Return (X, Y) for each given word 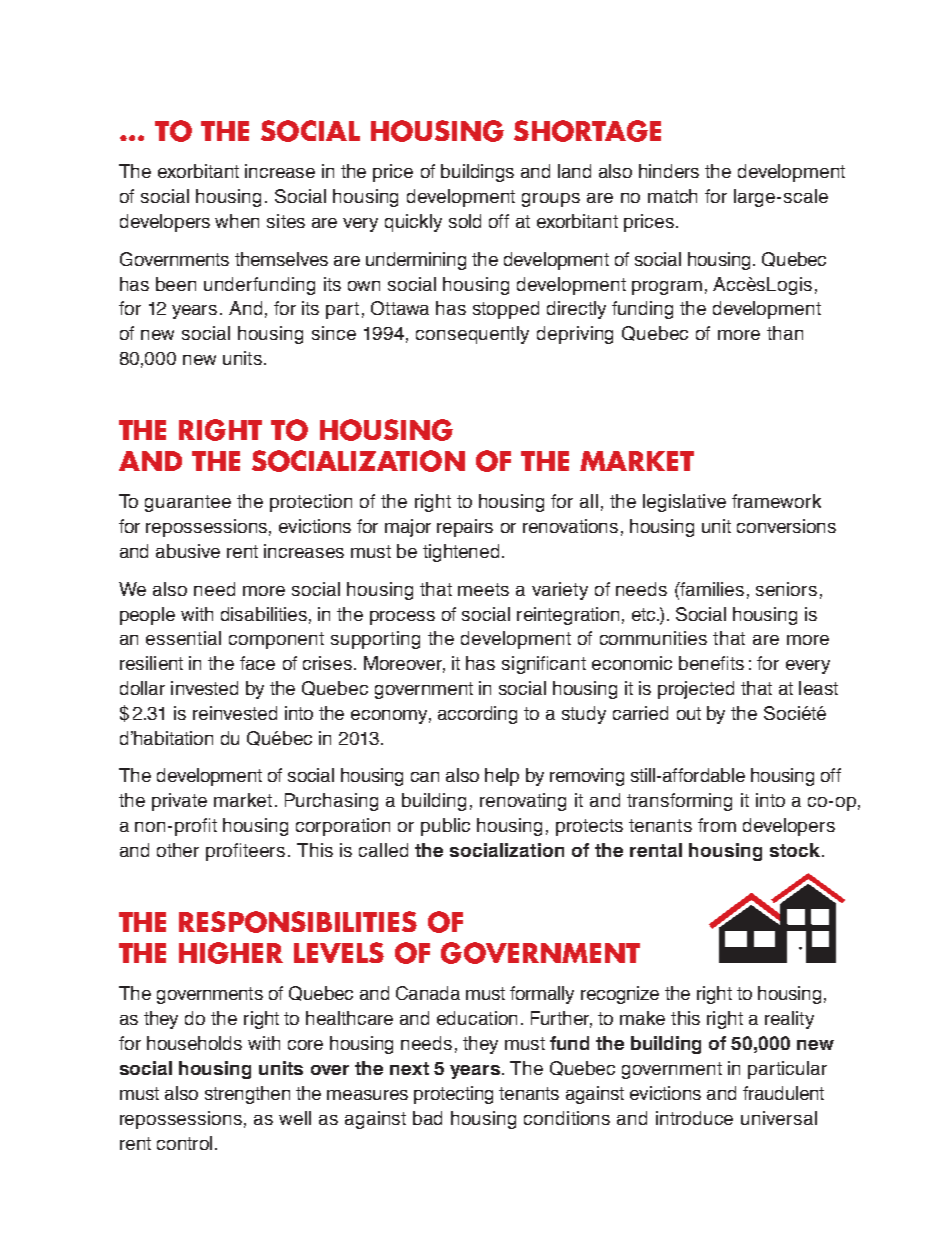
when (237, 221)
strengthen (247, 1095)
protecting (453, 1095)
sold (465, 221)
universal (779, 1118)
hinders (669, 171)
